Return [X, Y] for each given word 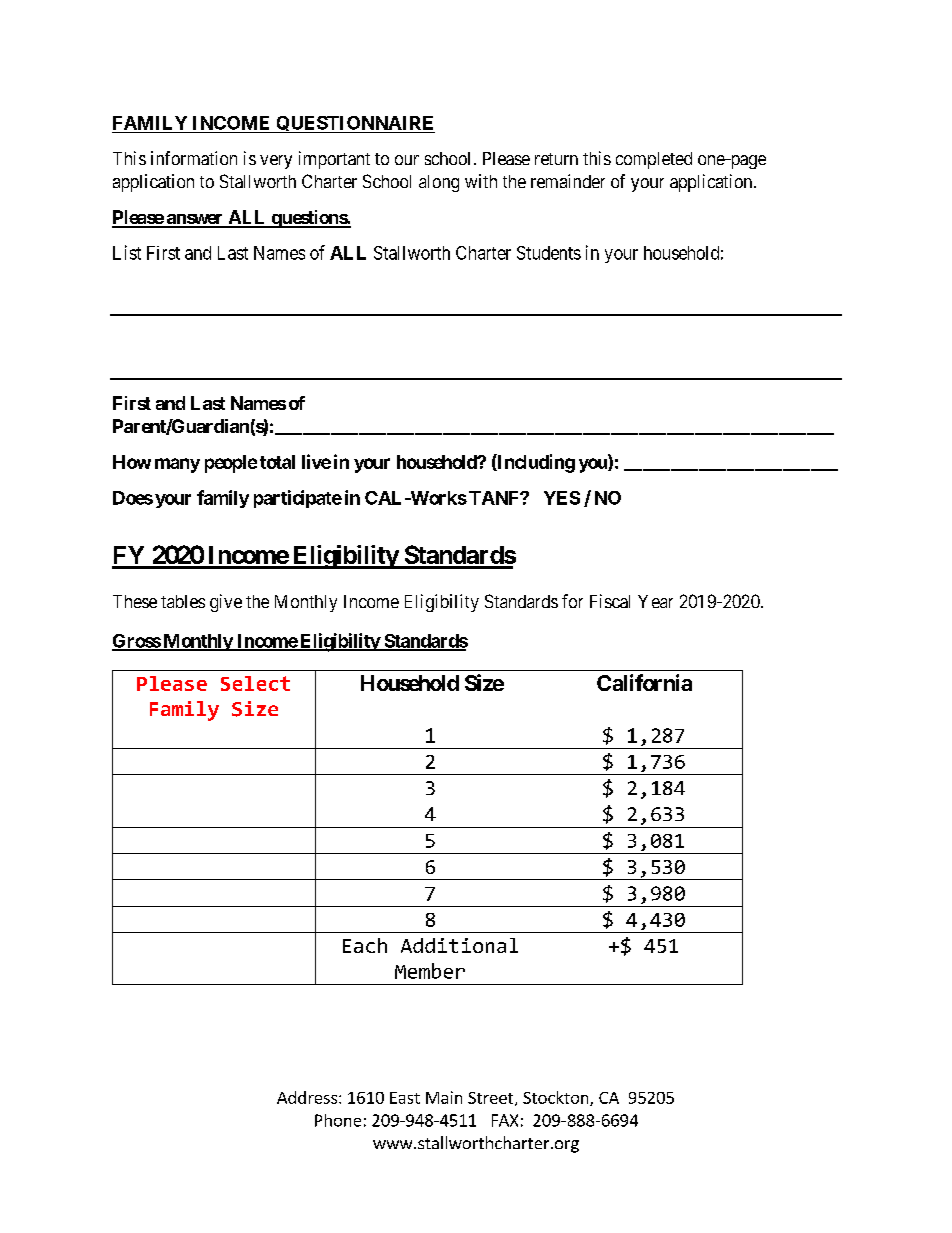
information [194, 158]
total [277, 462]
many [177, 465]
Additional [459, 945]
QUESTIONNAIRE [354, 124]
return [556, 159]
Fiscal [610, 601]
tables [183, 601]
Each [365, 945]
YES [562, 498]
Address [307, 1097]
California [644, 682]
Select [255, 683]
